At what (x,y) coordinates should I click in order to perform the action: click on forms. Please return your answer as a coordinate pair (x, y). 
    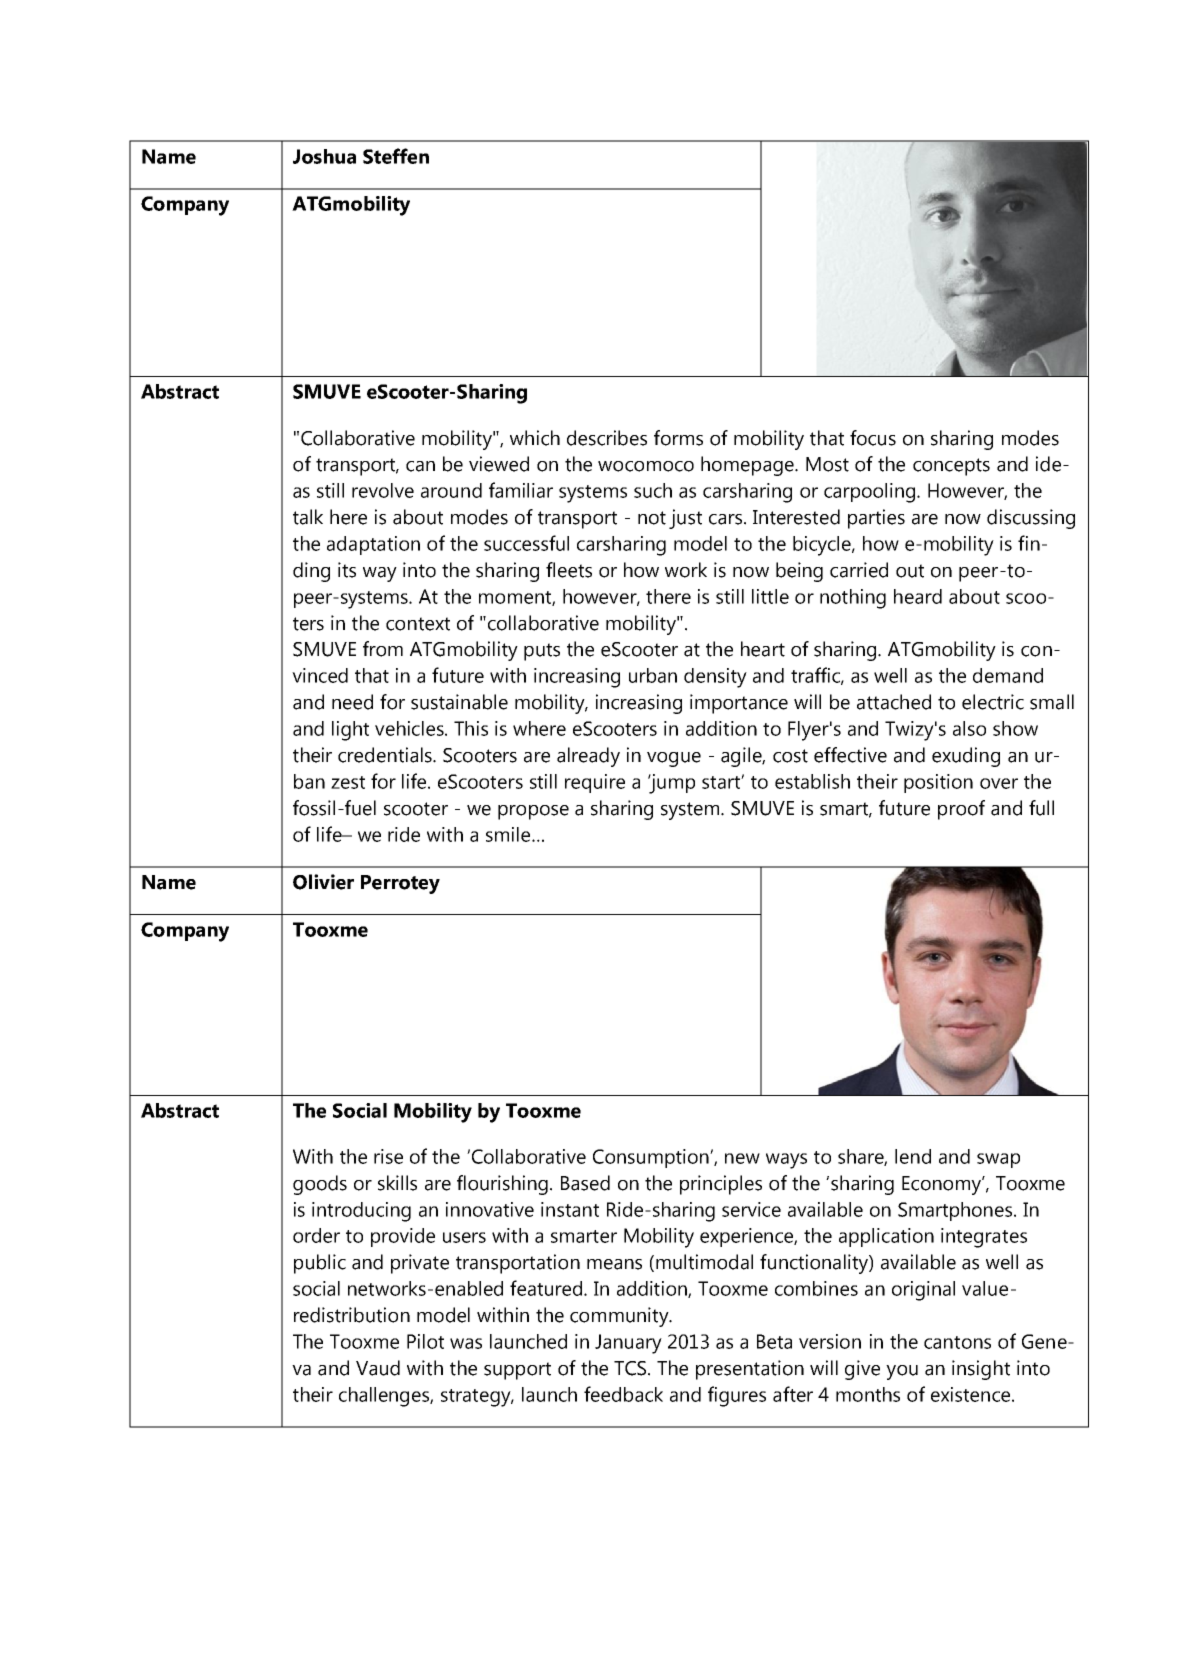
    Looking at the image, I should click on (678, 438).
